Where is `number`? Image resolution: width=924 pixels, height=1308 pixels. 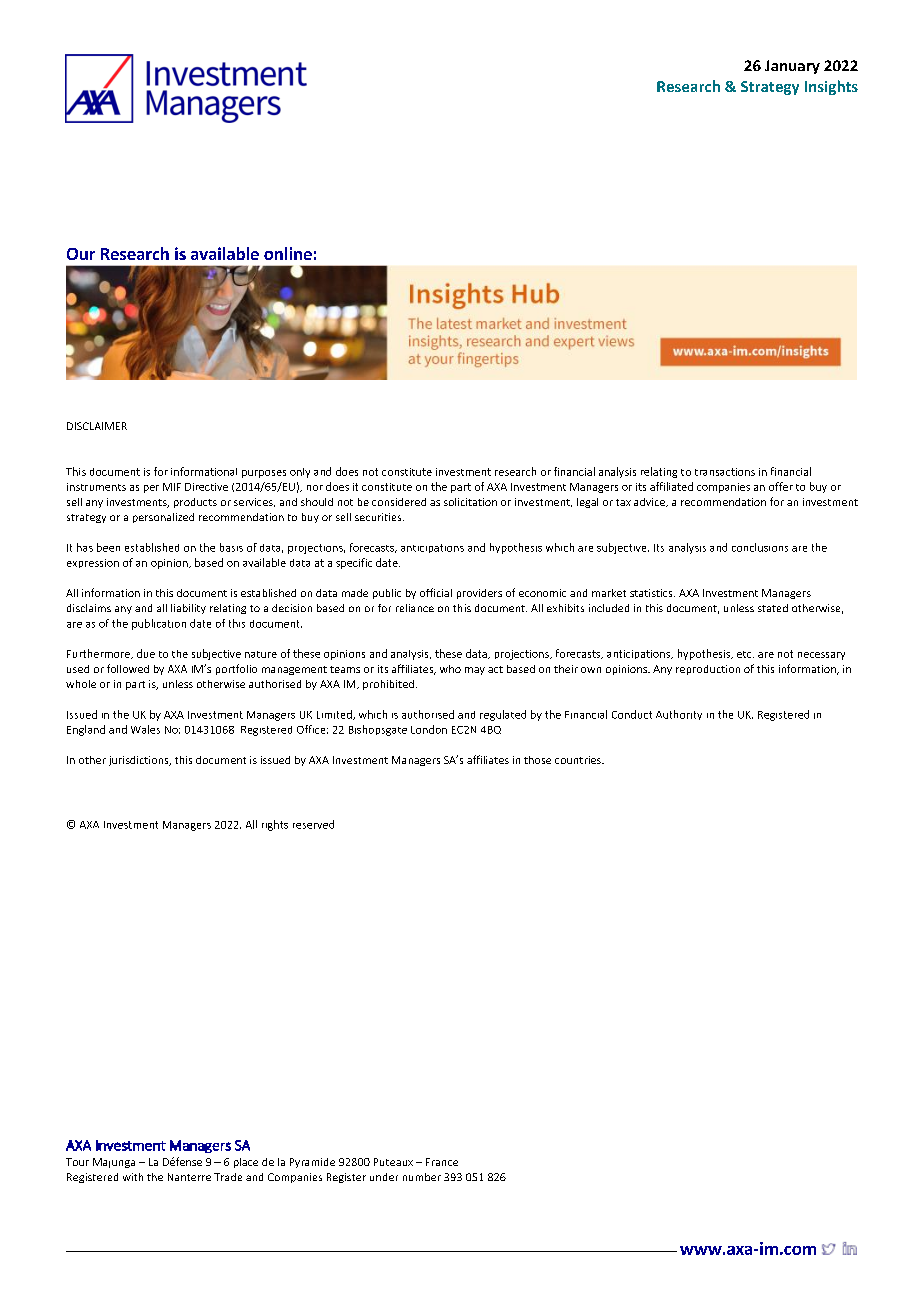 number is located at coordinates (422, 1177).
